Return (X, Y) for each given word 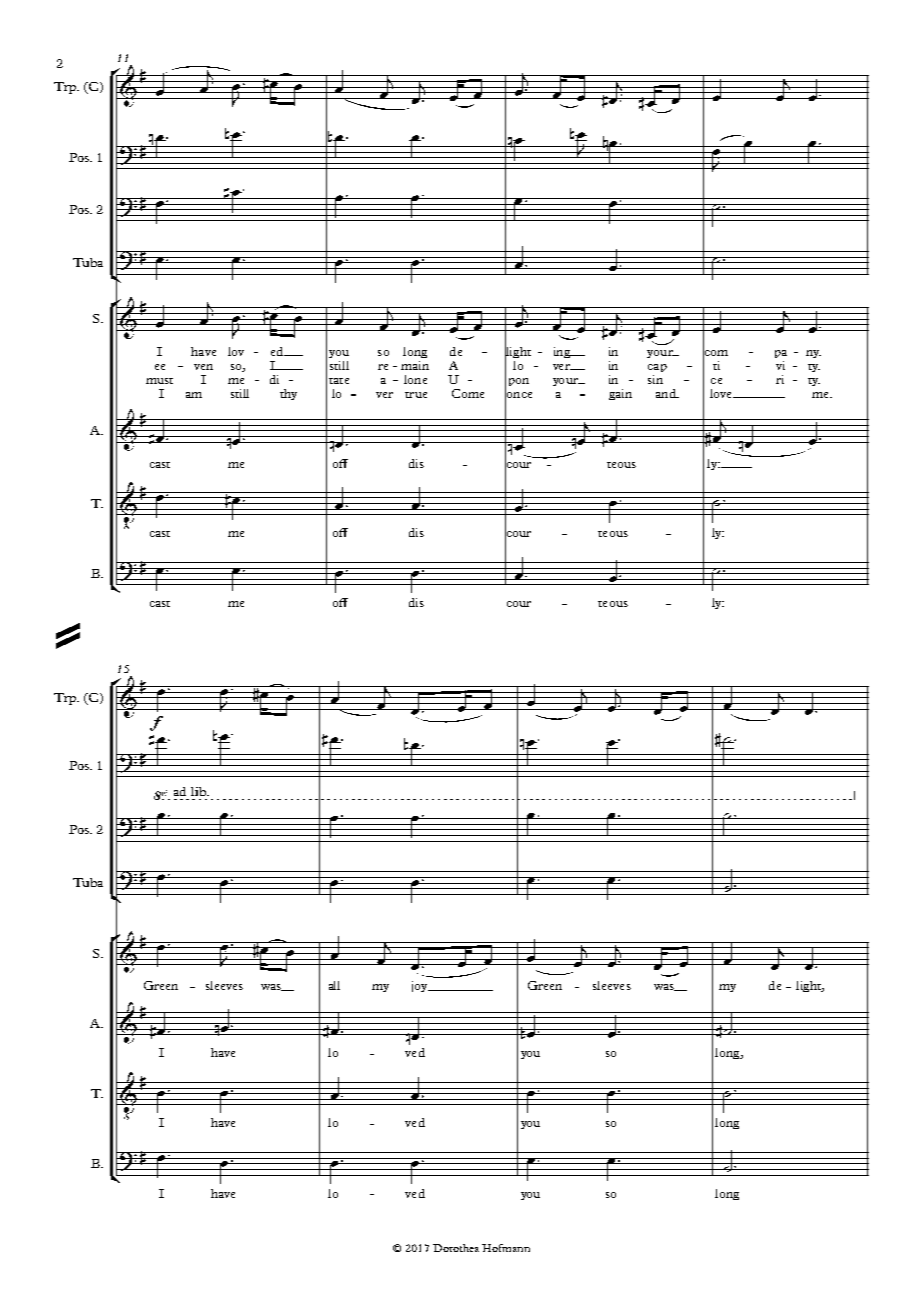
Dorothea (456, 1248)
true (416, 395)
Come (468, 393)
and (667, 393)
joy (421, 986)
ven (203, 367)
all (334, 985)
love (722, 393)
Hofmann (506, 1248)
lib (199, 791)
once (518, 394)
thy (288, 394)
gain (620, 394)
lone (415, 379)
